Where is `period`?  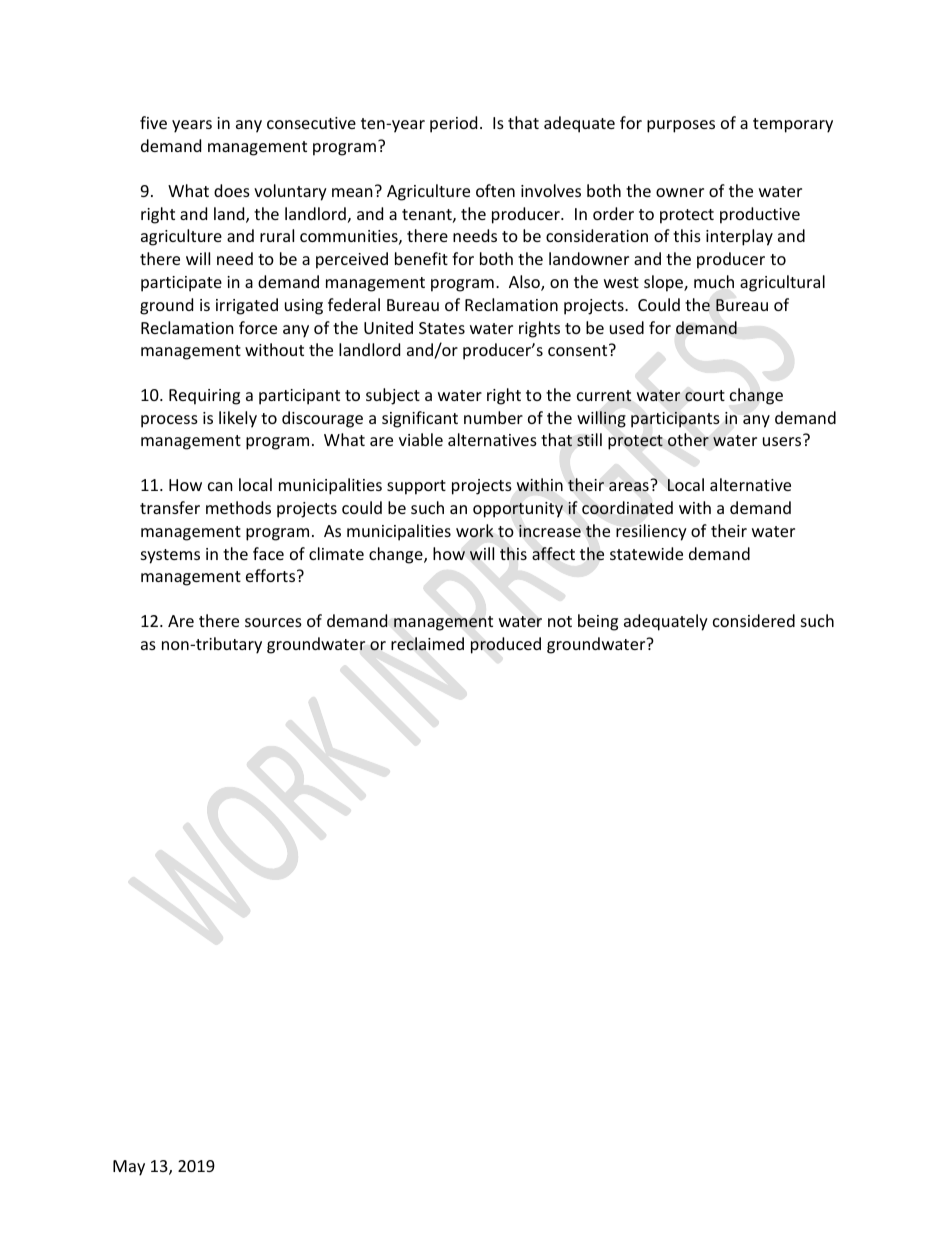
period is located at coordinates (453, 124).
